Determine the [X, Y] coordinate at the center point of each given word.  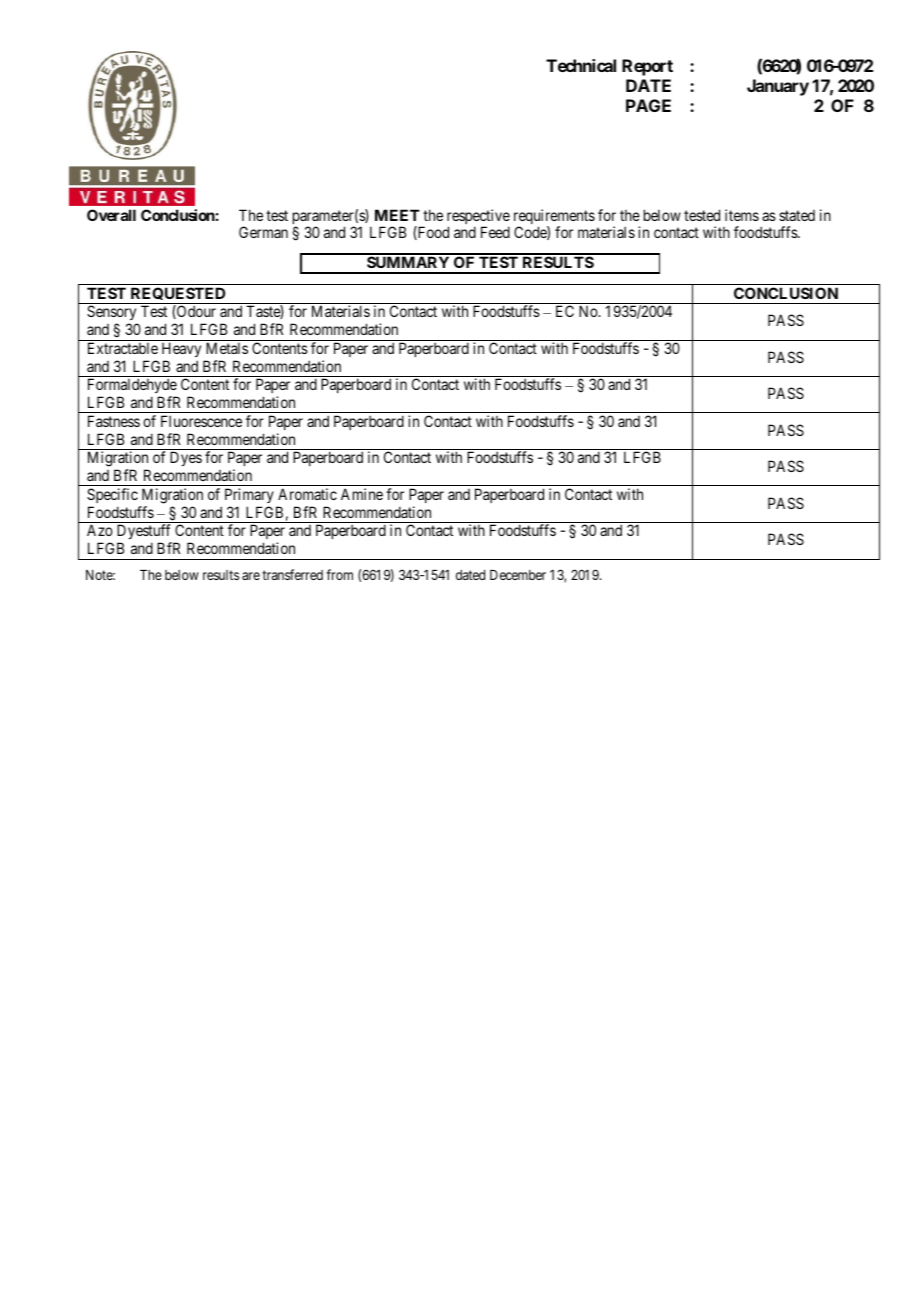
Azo [100, 530]
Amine [362, 494]
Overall [111, 215]
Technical [581, 65]
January [778, 87]
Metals [227, 348]
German [263, 232]
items [742, 215]
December [518, 575]
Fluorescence [201, 421]
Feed [495, 232]
